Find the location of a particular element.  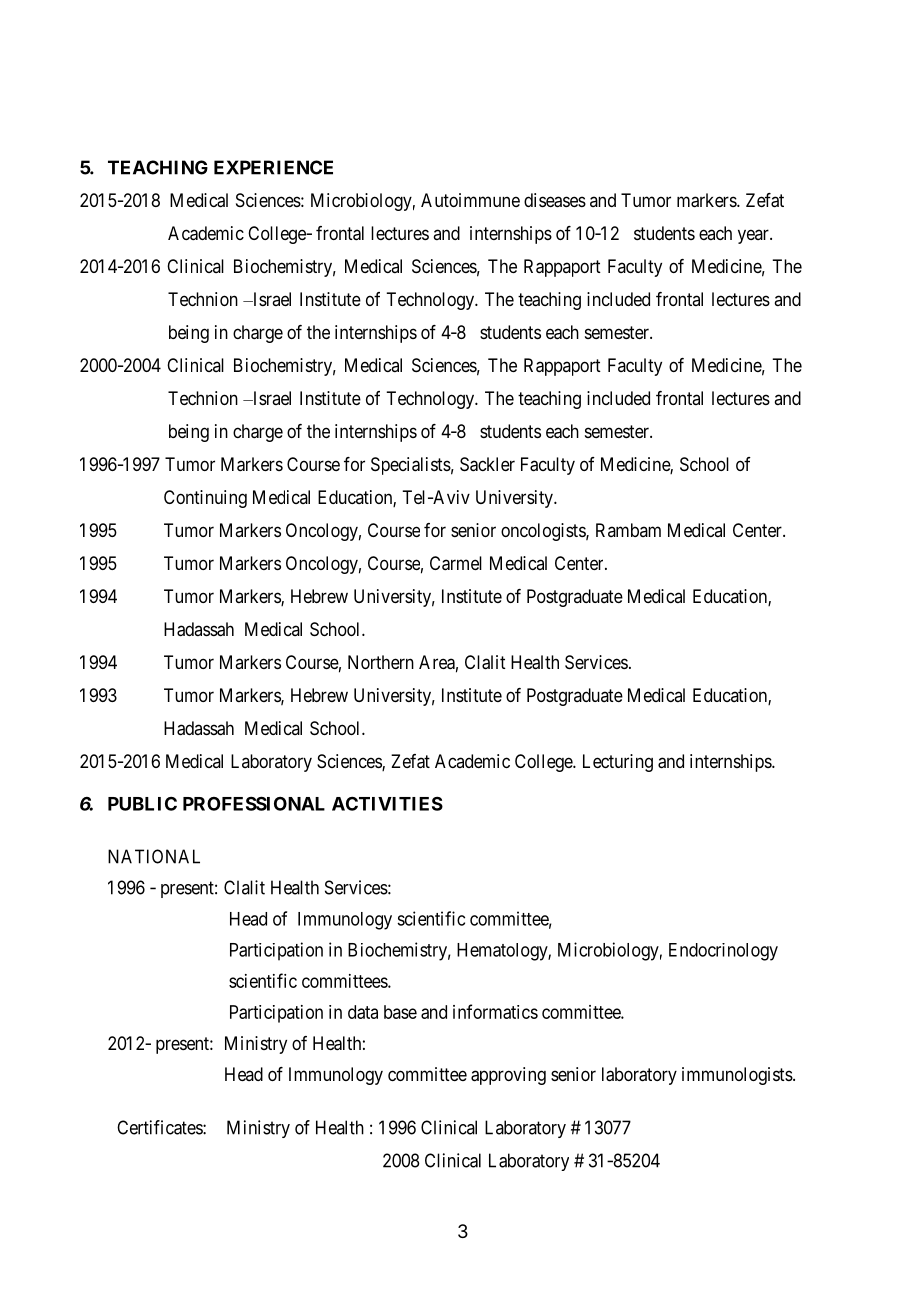

Carmel is located at coordinates (456, 563).
